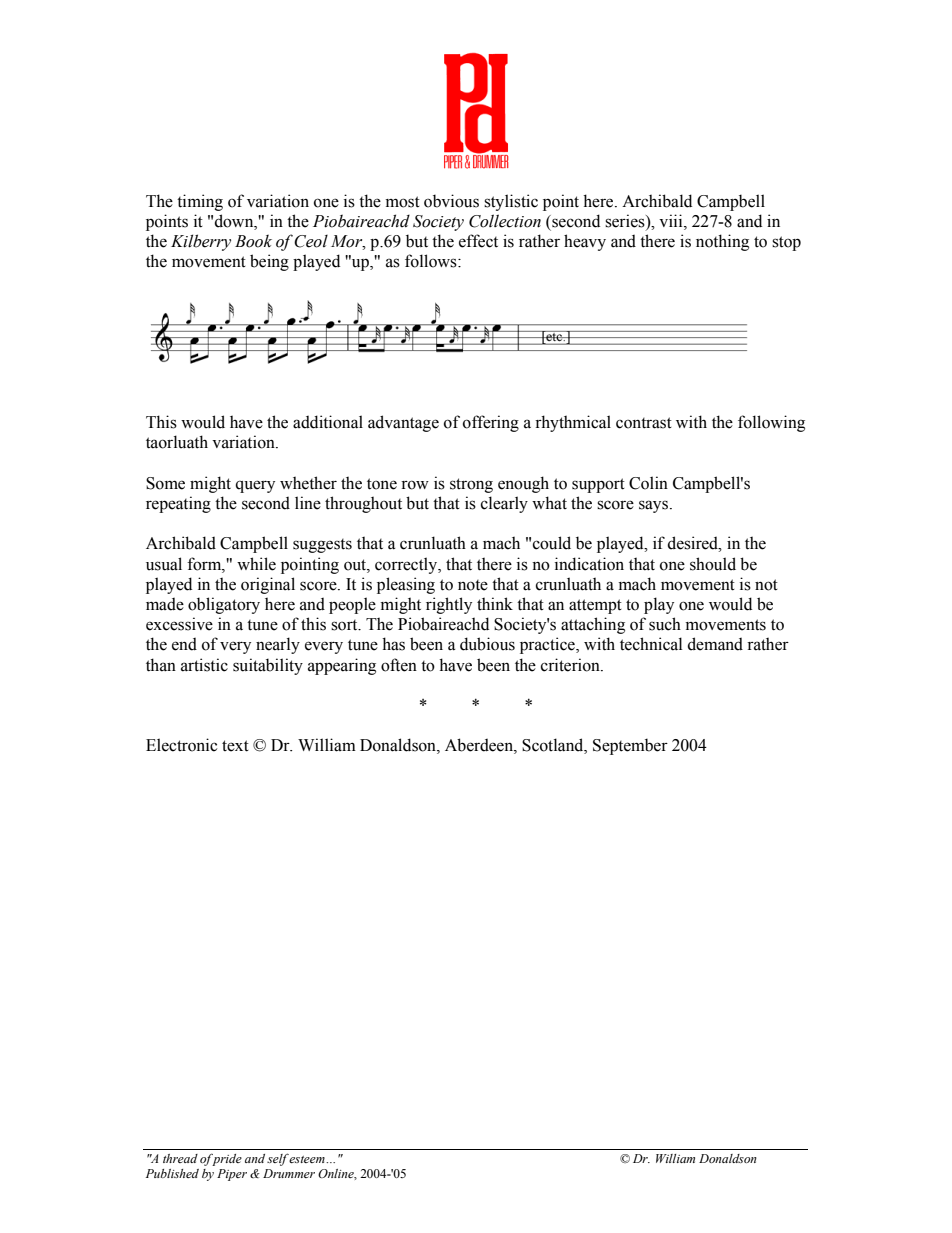  What do you see at coordinates (232, 1175) in the screenshot?
I see `Piper` at bounding box center [232, 1175].
